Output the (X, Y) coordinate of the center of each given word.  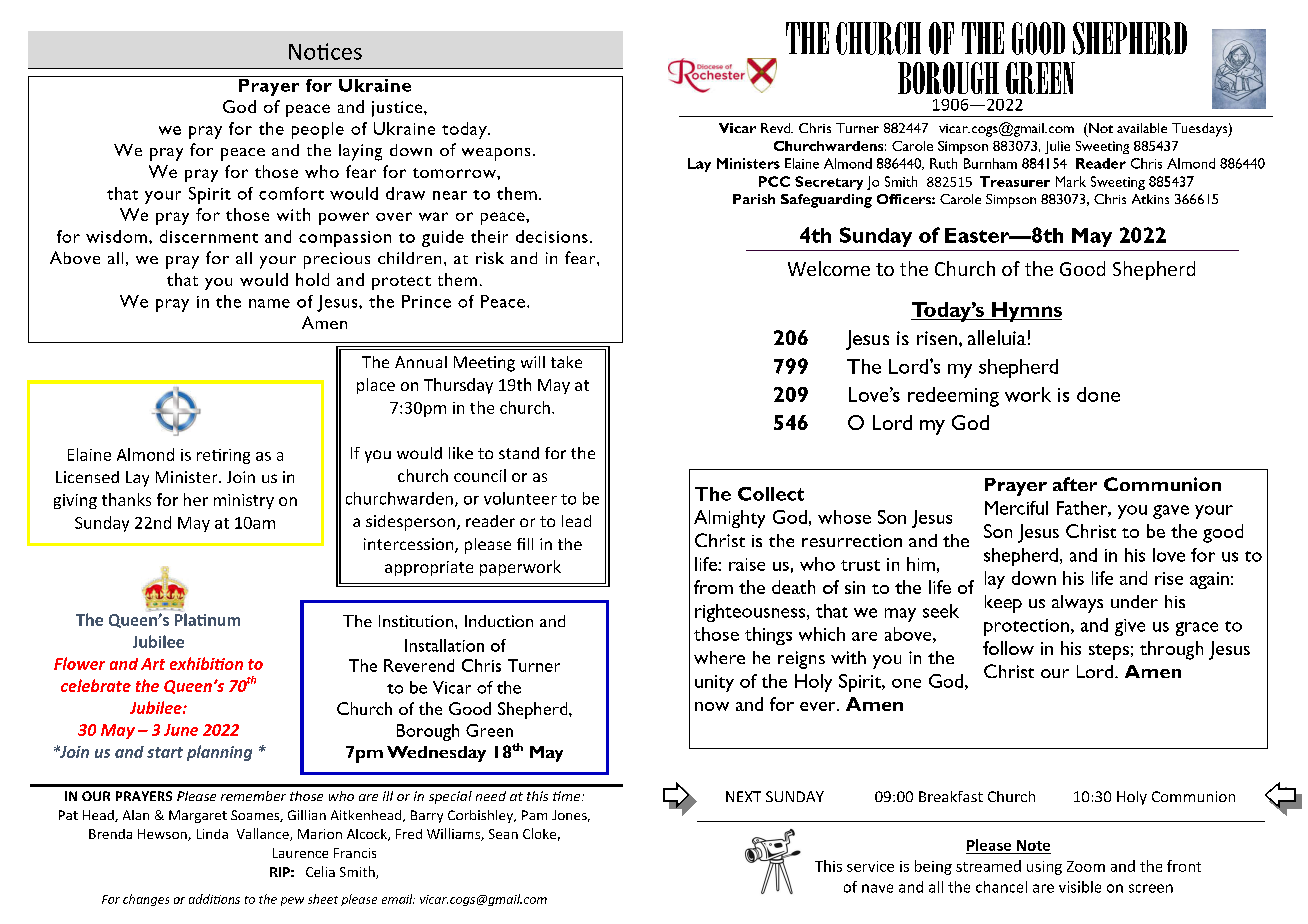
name (269, 303)
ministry (244, 501)
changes (146, 900)
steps (1109, 652)
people (318, 130)
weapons (496, 154)
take (566, 362)
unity (714, 683)
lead (576, 521)
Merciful (1016, 508)
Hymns (1026, 312)
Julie (1057, 147)
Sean (503, 834)
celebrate (96, 685)
